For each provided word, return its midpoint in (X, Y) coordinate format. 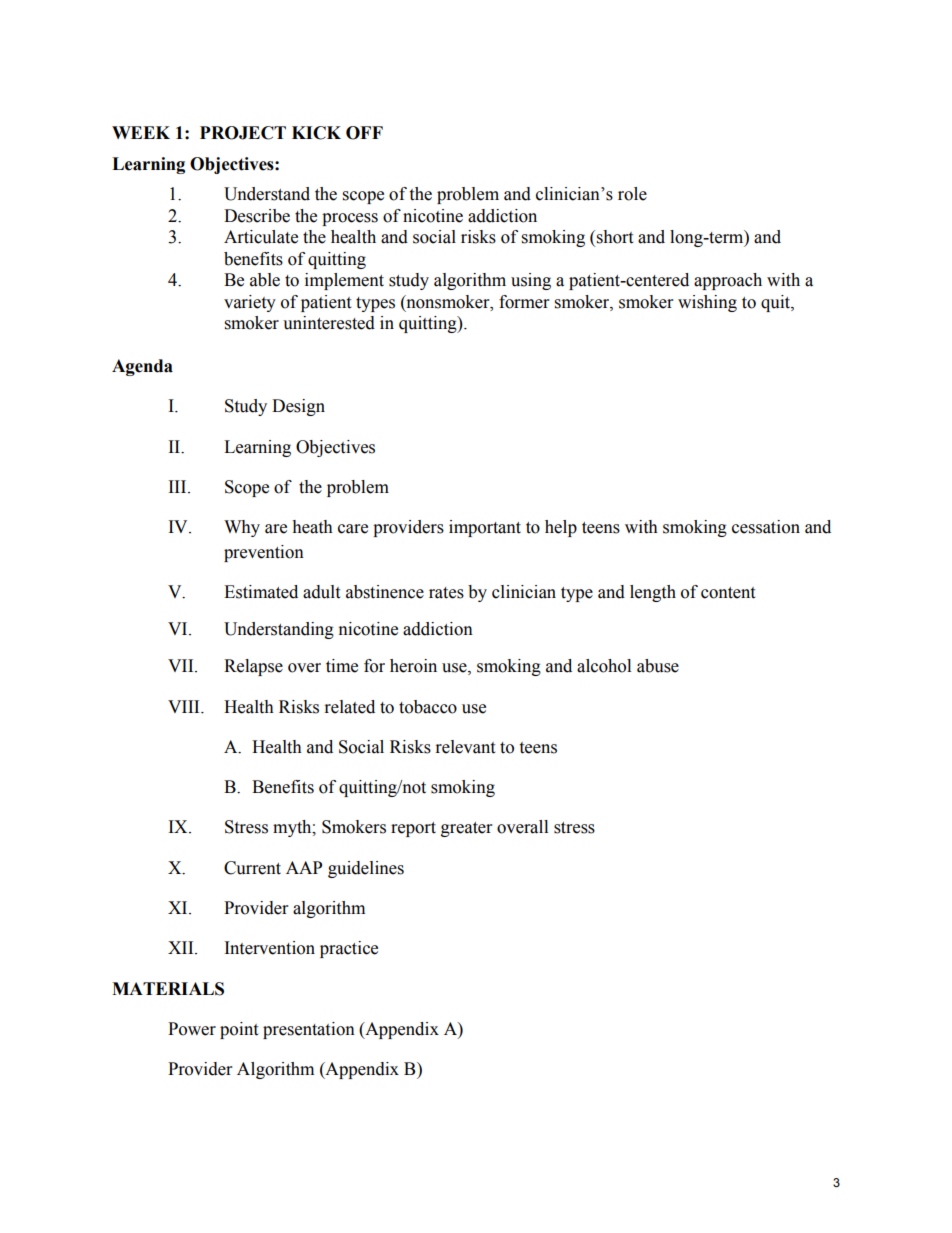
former (524, 302)
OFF (364, 133)
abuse (658, 666)
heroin (413, 666)
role (632, 194)
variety (250, 303)
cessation (766, 527)
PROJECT (243, 133)
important (485, 528)
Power (192, 1029)
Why (242, 528)
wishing (707, 303)
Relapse (253, 667)
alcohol (604, 666)
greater (466, 829)
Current (252, 868)
